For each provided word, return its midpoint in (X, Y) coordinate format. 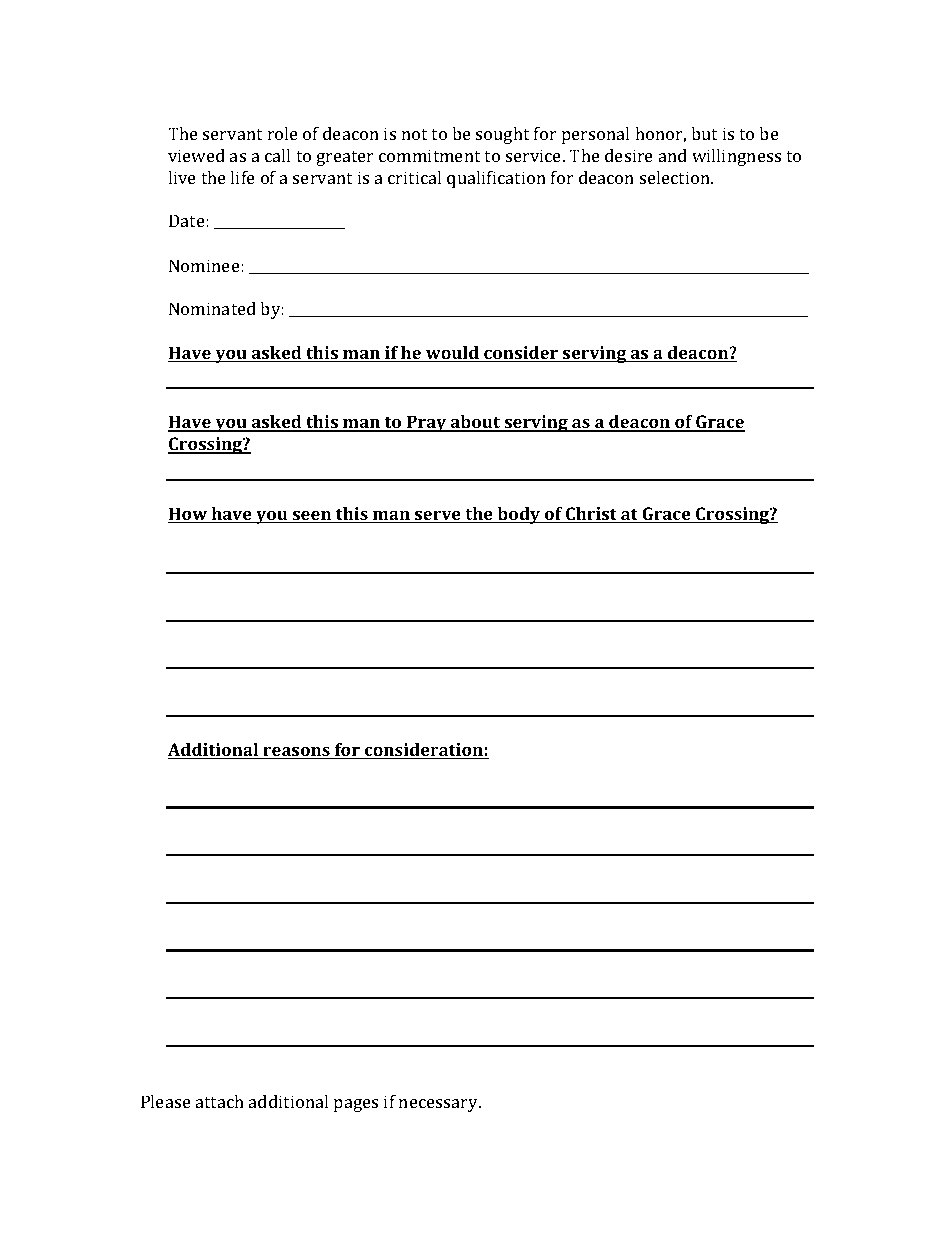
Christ (591, 515)
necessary (440, 1105)
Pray (427, 423)
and (673, 155)
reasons (296, 753)
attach (220, 1101)
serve (438, 517)
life (242, 177)
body (519, 515)
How (189, 515)
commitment (429, 155)
